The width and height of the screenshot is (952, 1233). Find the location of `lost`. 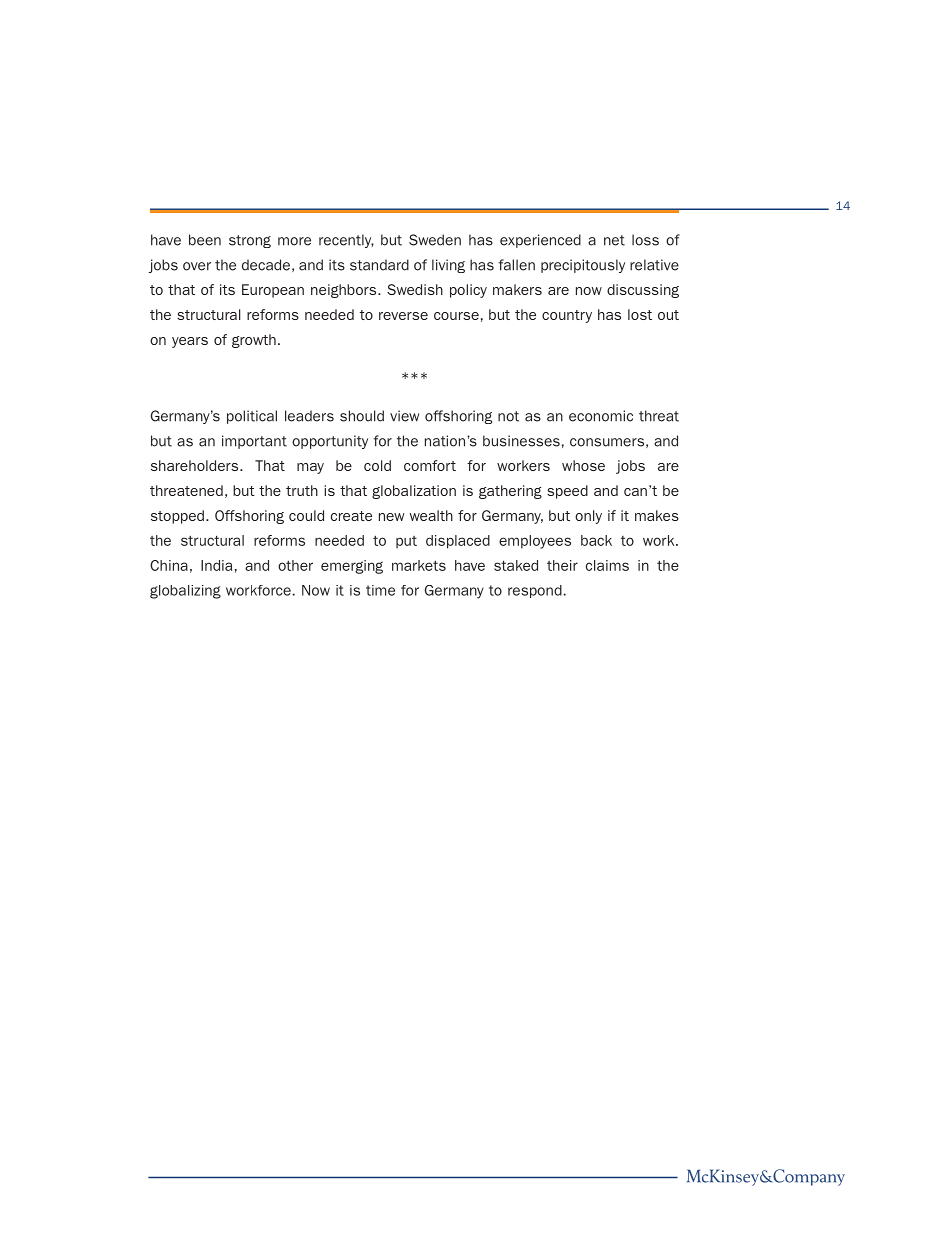

lost is located at coordinates (640, 314).
